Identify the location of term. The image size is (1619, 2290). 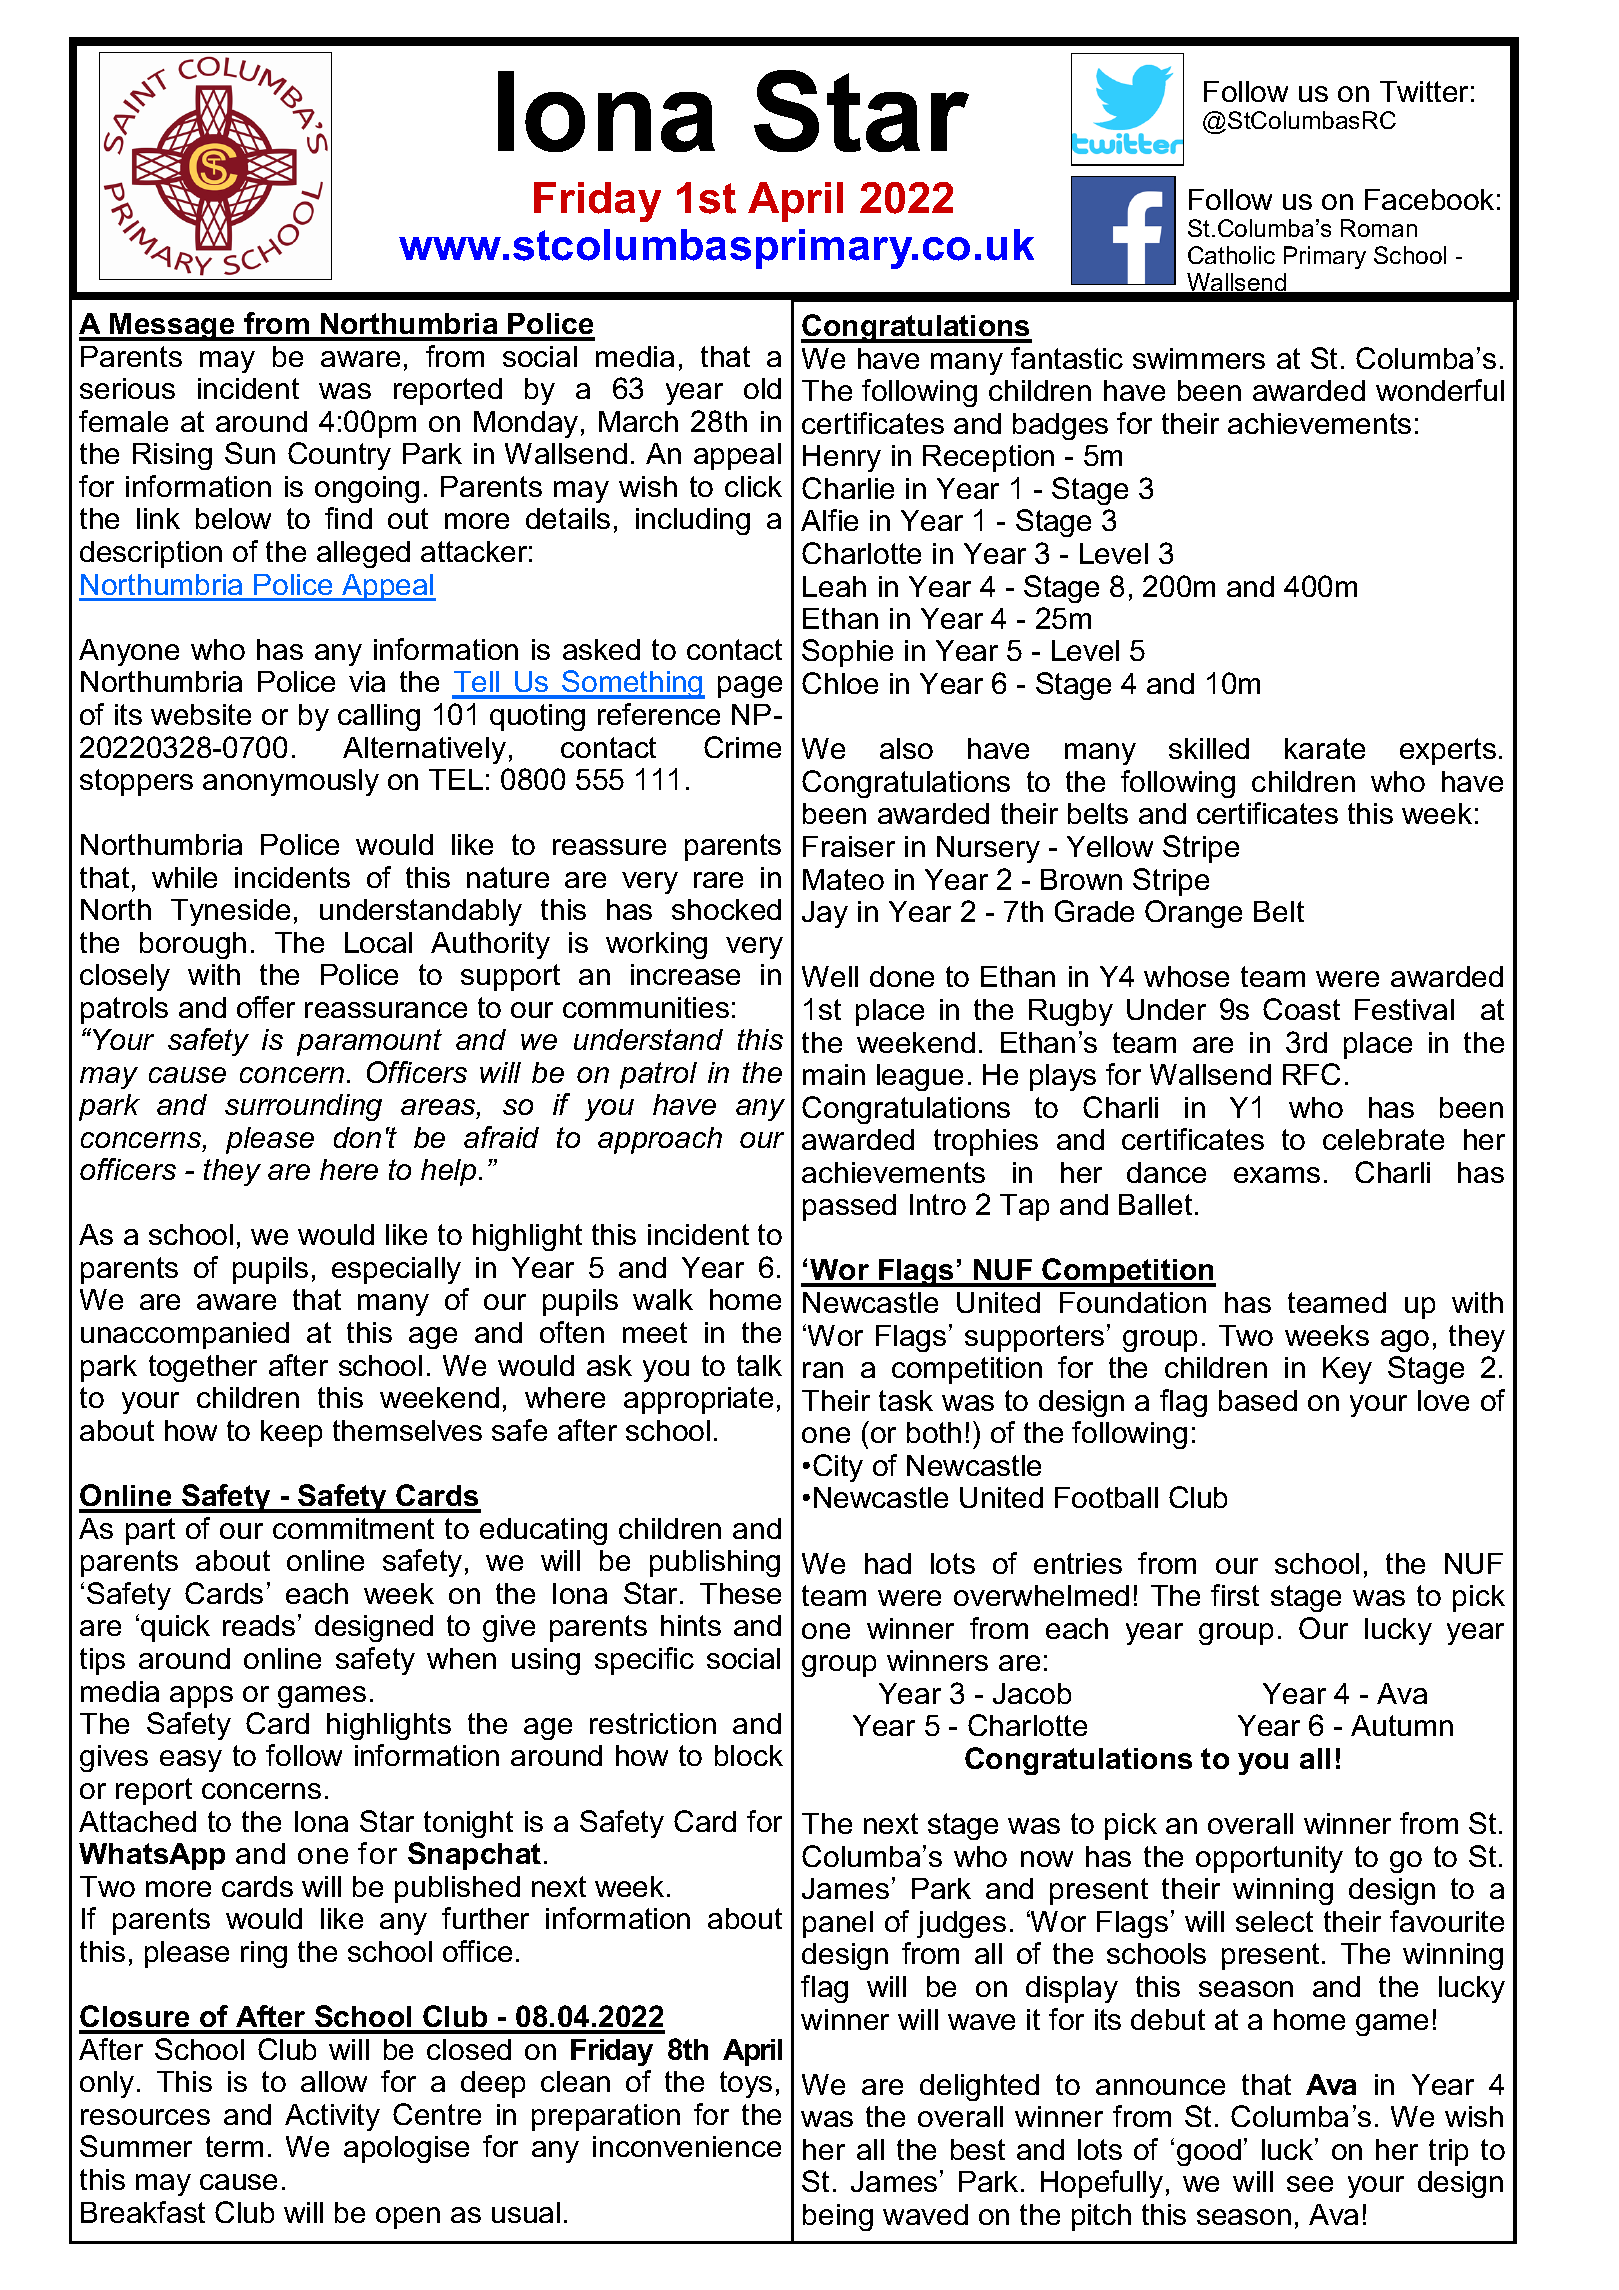
(234, 2146).
